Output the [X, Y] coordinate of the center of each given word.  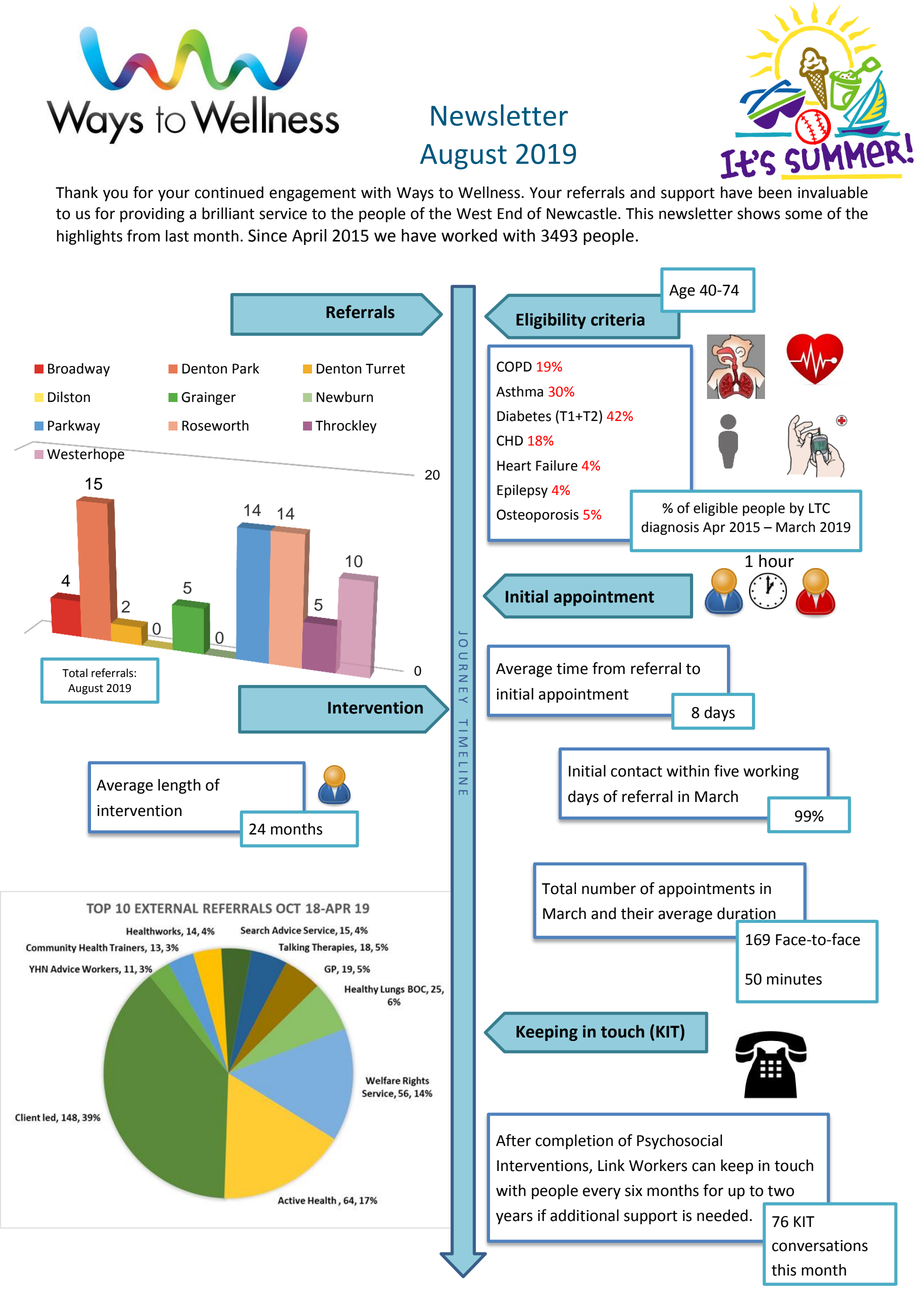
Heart [514, 466]
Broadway [79, 370]
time [572, 669]
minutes [794, 979]
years [514, 1218]
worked [469, 235]
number [609, 888]
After [513, 1140]
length [179, 786]
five [726, 770]
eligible [715, 509]
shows [758, 213]
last [177, 236]
